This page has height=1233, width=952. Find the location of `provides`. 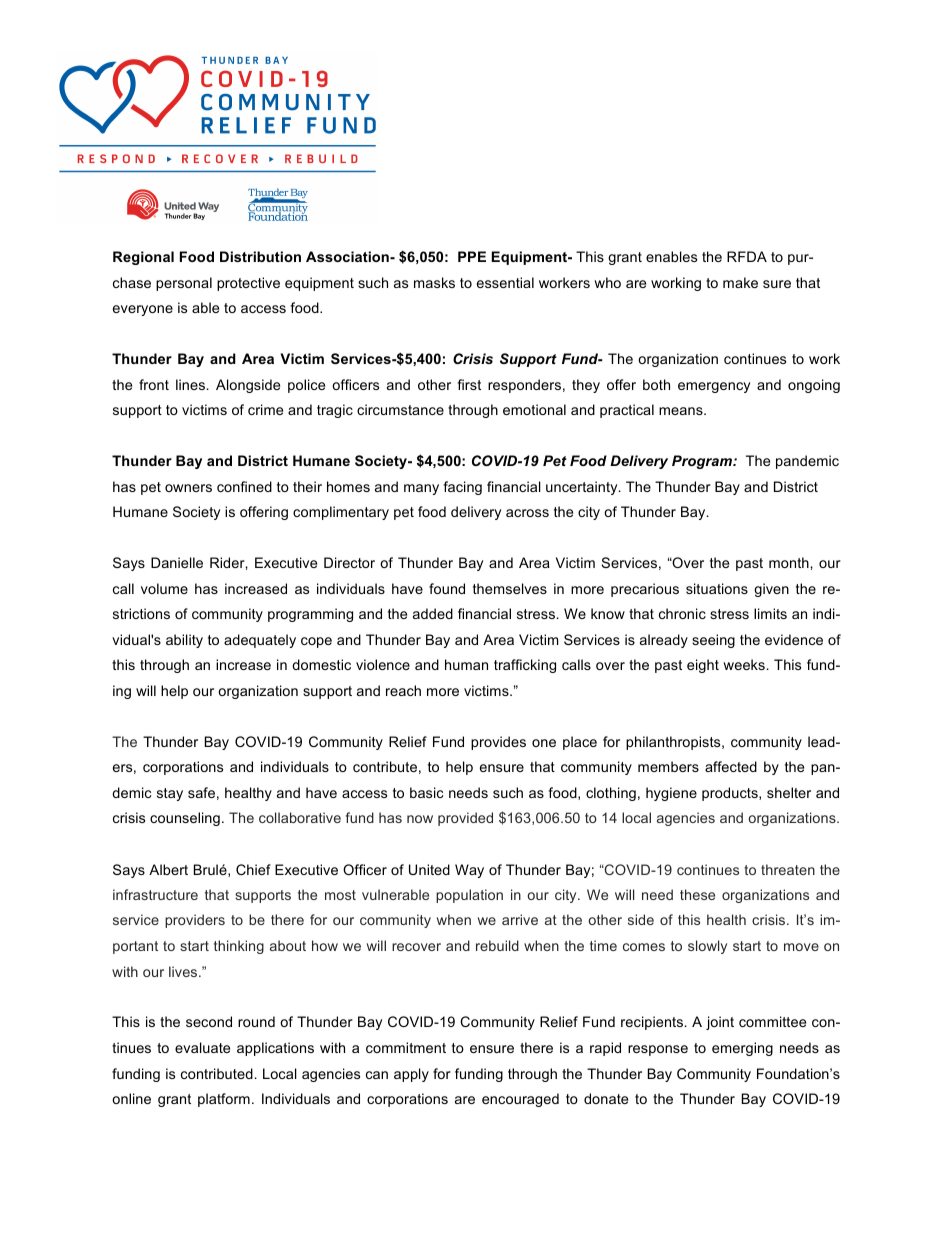

provides is located at coordinates (498, 743).
